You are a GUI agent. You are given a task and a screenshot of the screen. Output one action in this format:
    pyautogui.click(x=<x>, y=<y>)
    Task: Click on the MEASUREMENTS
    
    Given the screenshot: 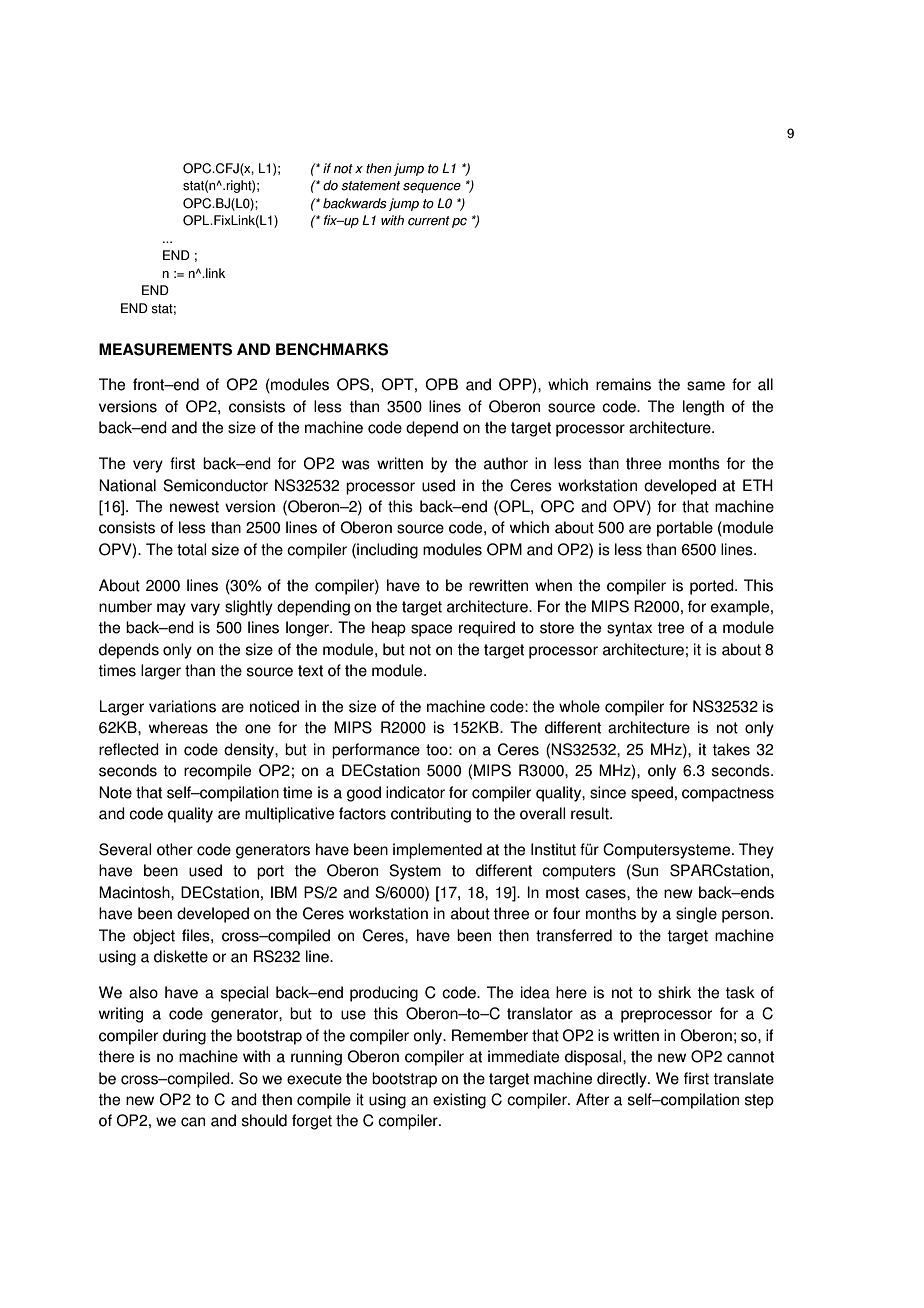 What is the action you would take?
    pyautogui.click(x=165, y=349)
